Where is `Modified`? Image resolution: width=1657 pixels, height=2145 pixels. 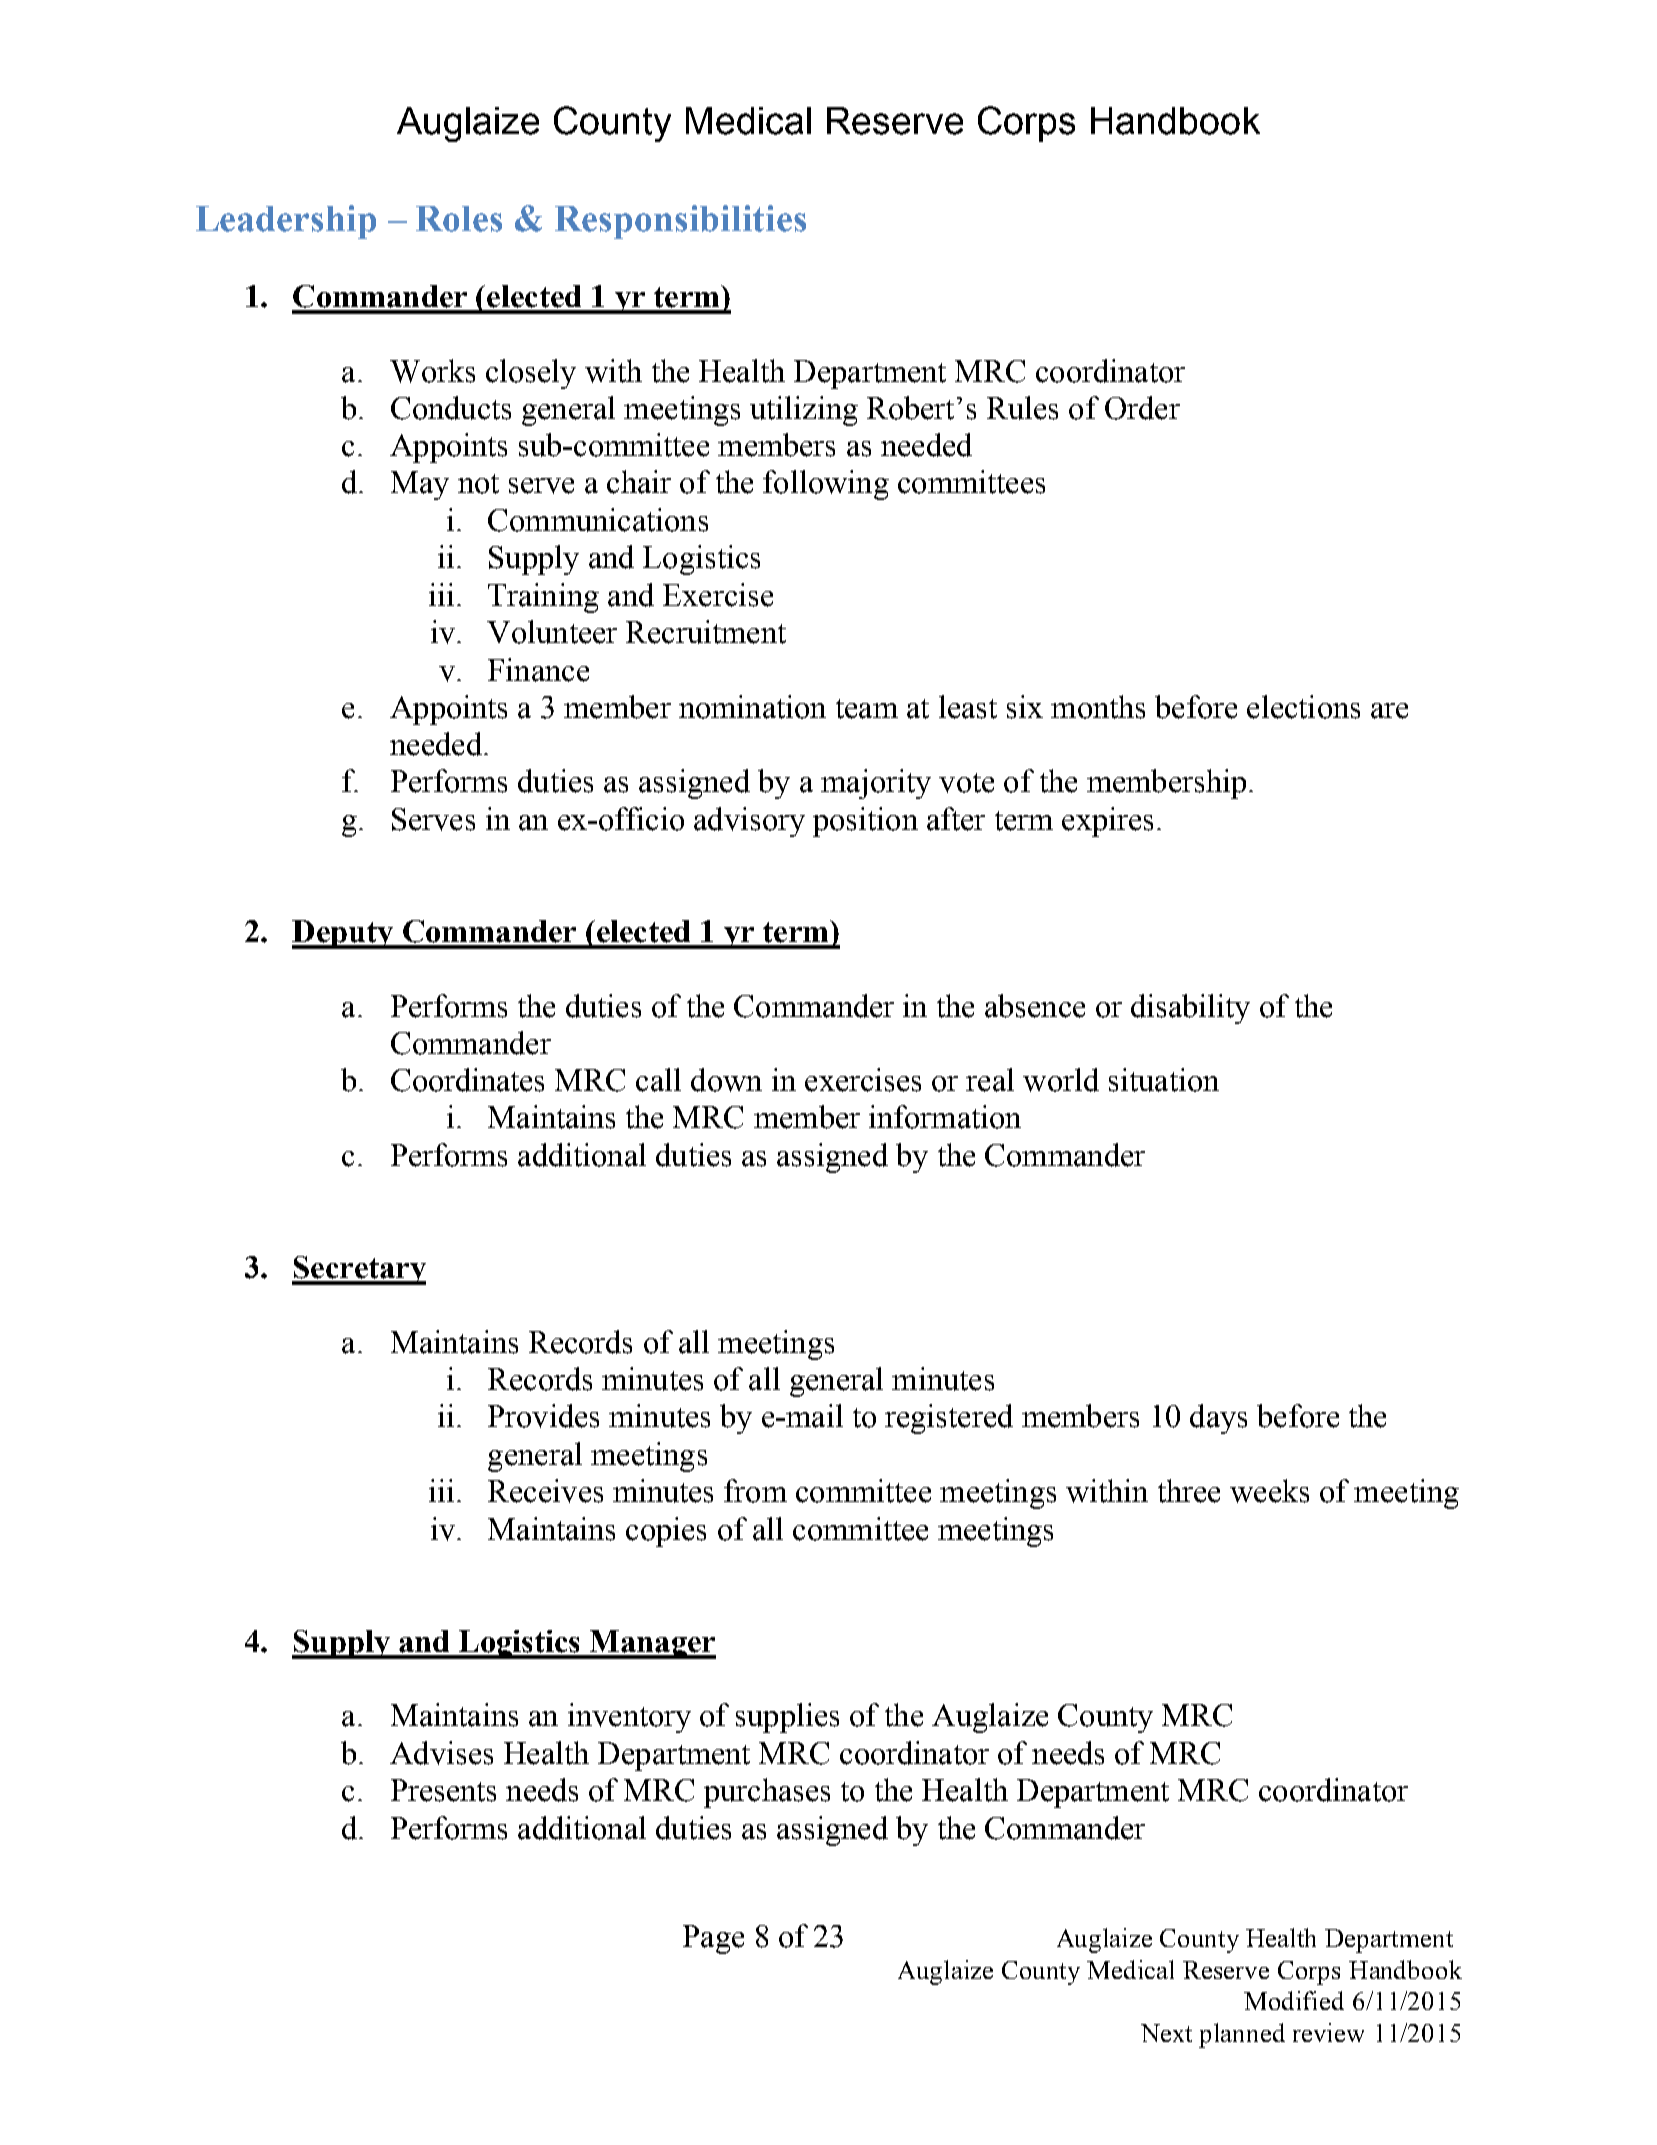 Modified is located at coordinates (1294, 2000).
